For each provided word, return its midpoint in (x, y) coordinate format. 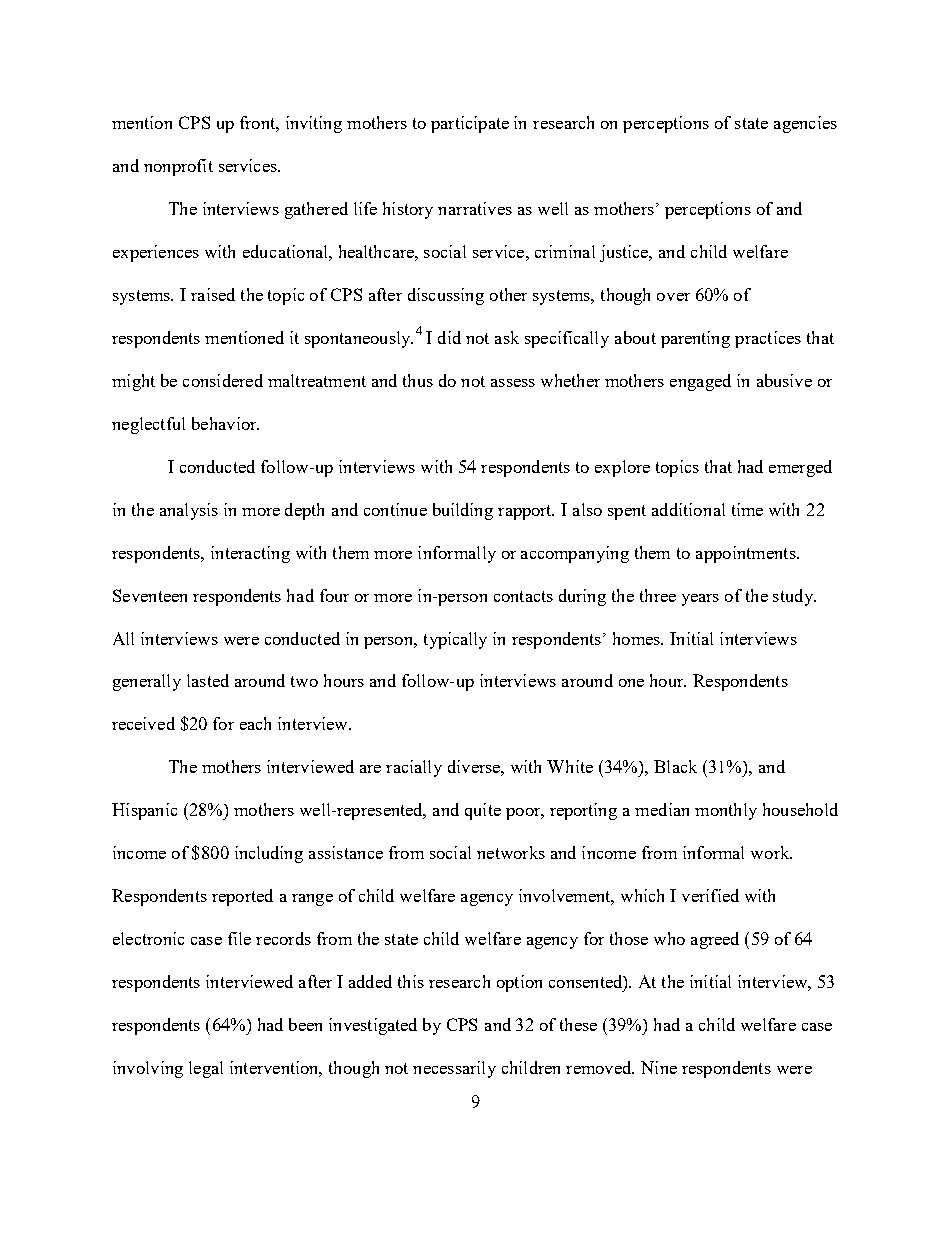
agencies (805, 124)
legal (206, 1069)
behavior (225, 423)
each (255, 723)
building (463, 511)
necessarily (454, 1069)
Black (675, 766)
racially (414, 768)
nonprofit (178, 167)
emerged (800, 468)
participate (470, 124)
